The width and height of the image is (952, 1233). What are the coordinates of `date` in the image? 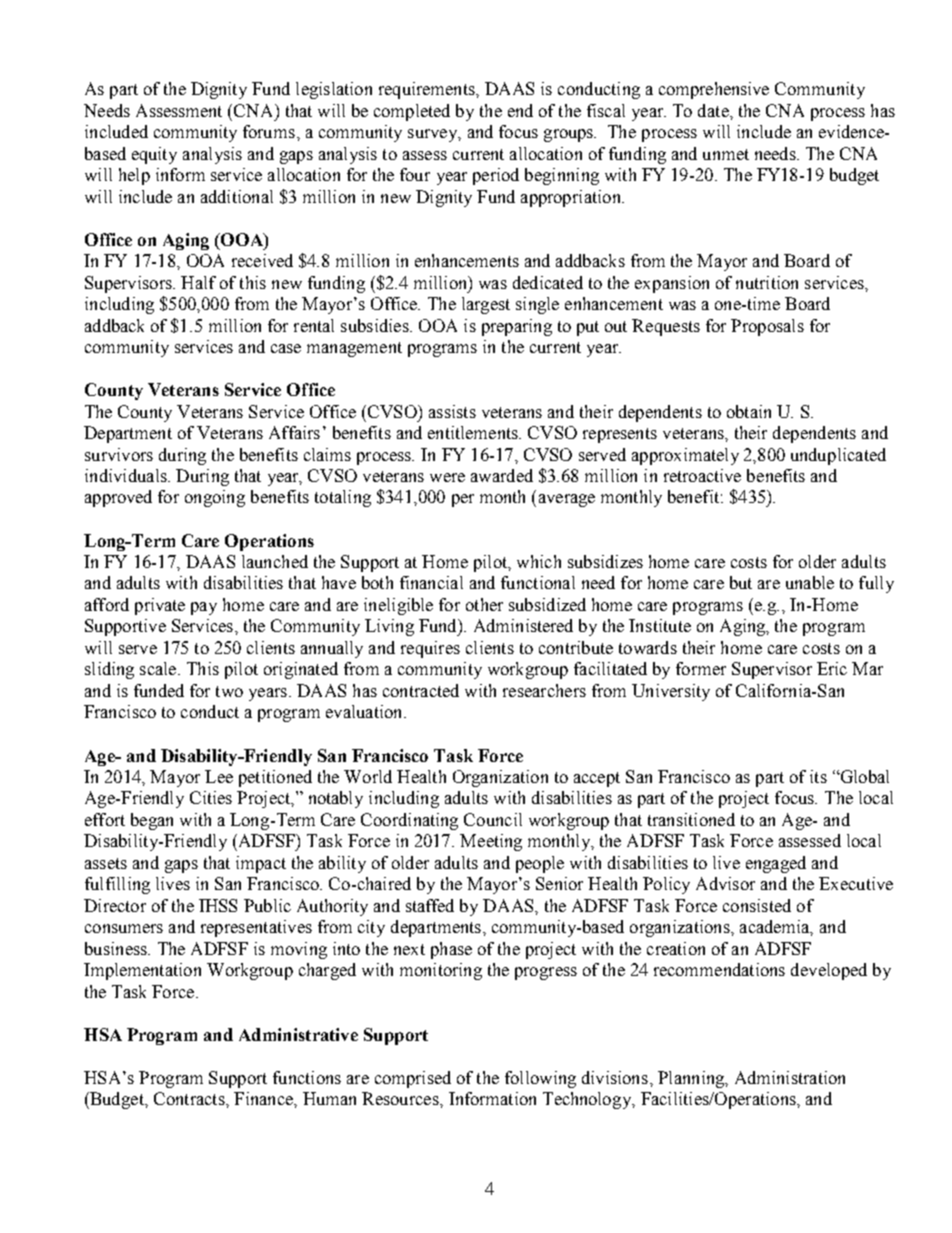 It's located at (714, 110).
